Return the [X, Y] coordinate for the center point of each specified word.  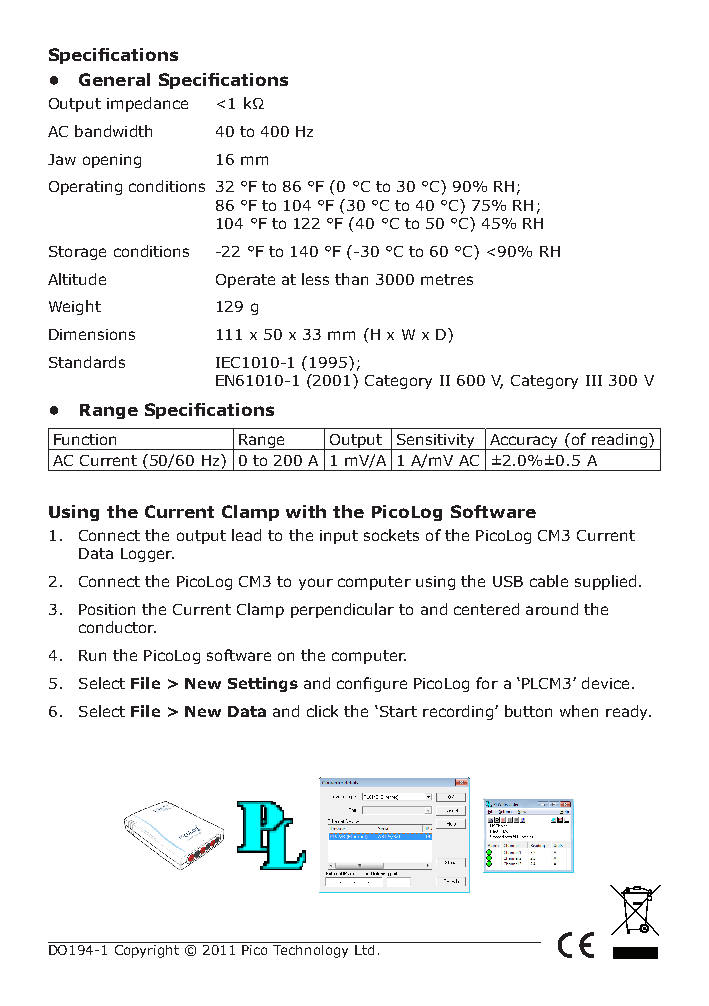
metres [447, 279]
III [594, 380]
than [351, 279]
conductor [117, 627]
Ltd [364, 950]
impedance [147, 104]
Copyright [147, 951]
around [552, 609]
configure [372, 684]
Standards [87, 362]
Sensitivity [436, 442]
